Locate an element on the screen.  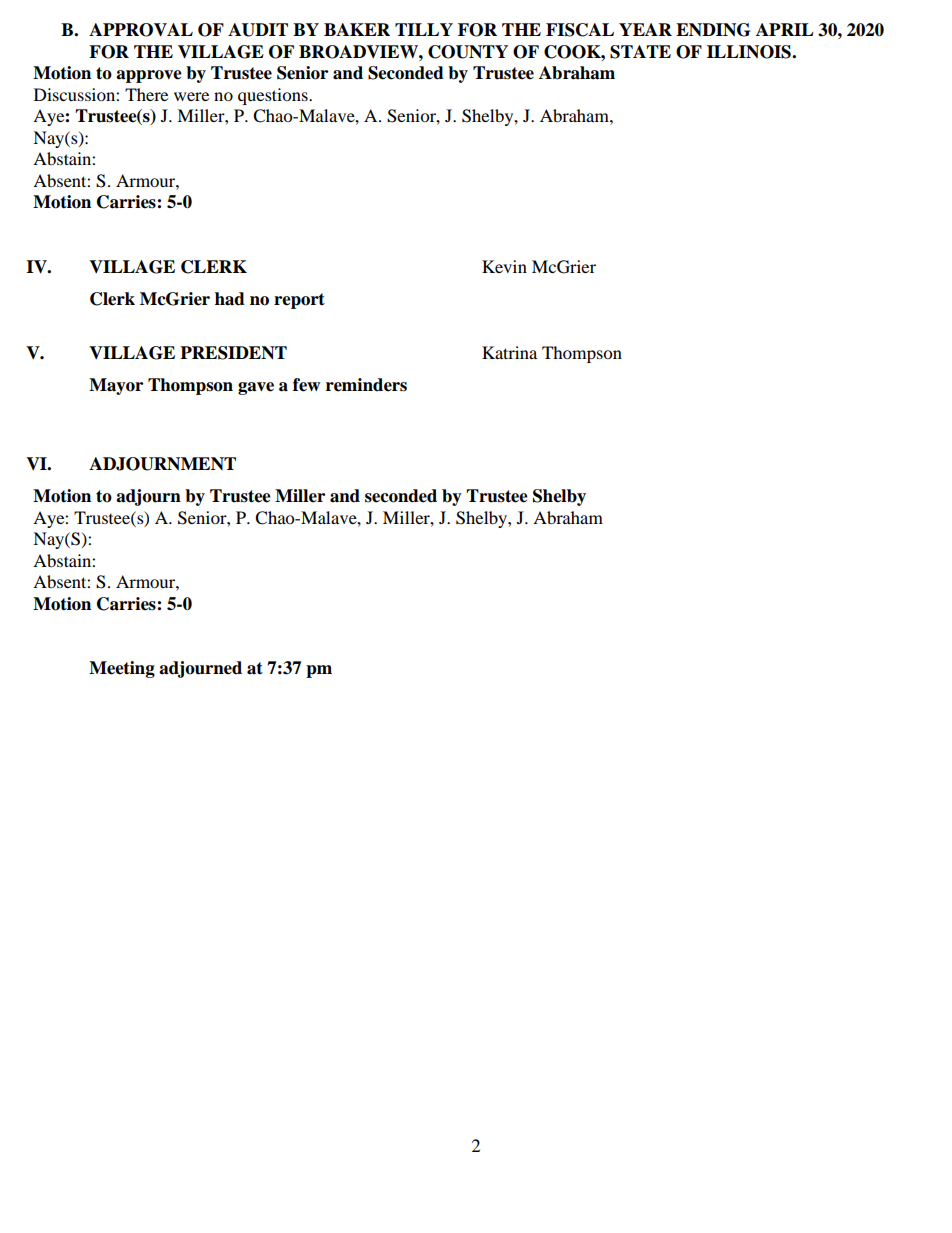
Meeting is located at coordinates (122, 669).
